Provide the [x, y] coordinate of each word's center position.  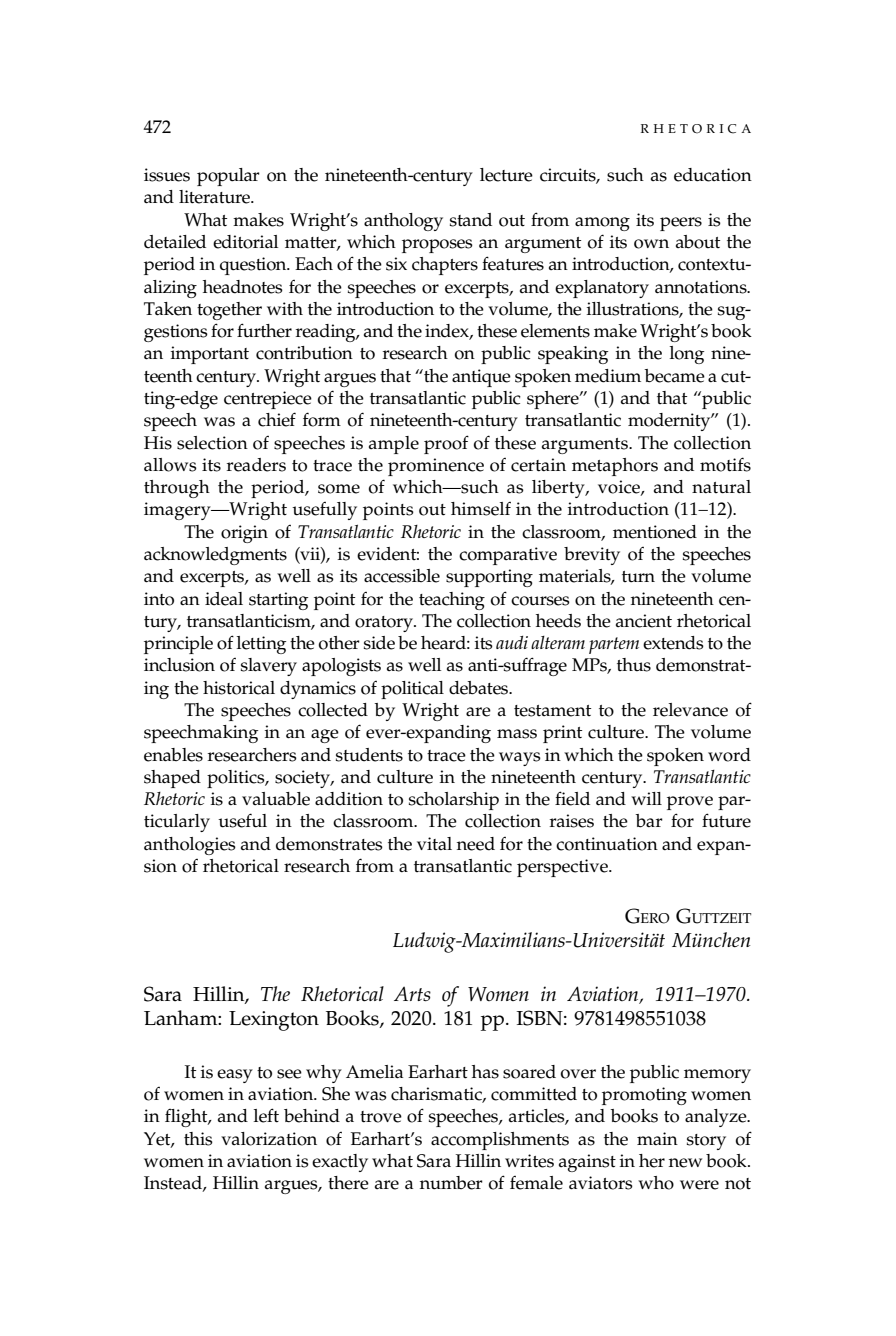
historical [239, 688]
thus [634, 665]
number [451, 1183]
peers [681, 224]
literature [216, 197]
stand [471, 220]
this [198, 1139]
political [412, 690]
